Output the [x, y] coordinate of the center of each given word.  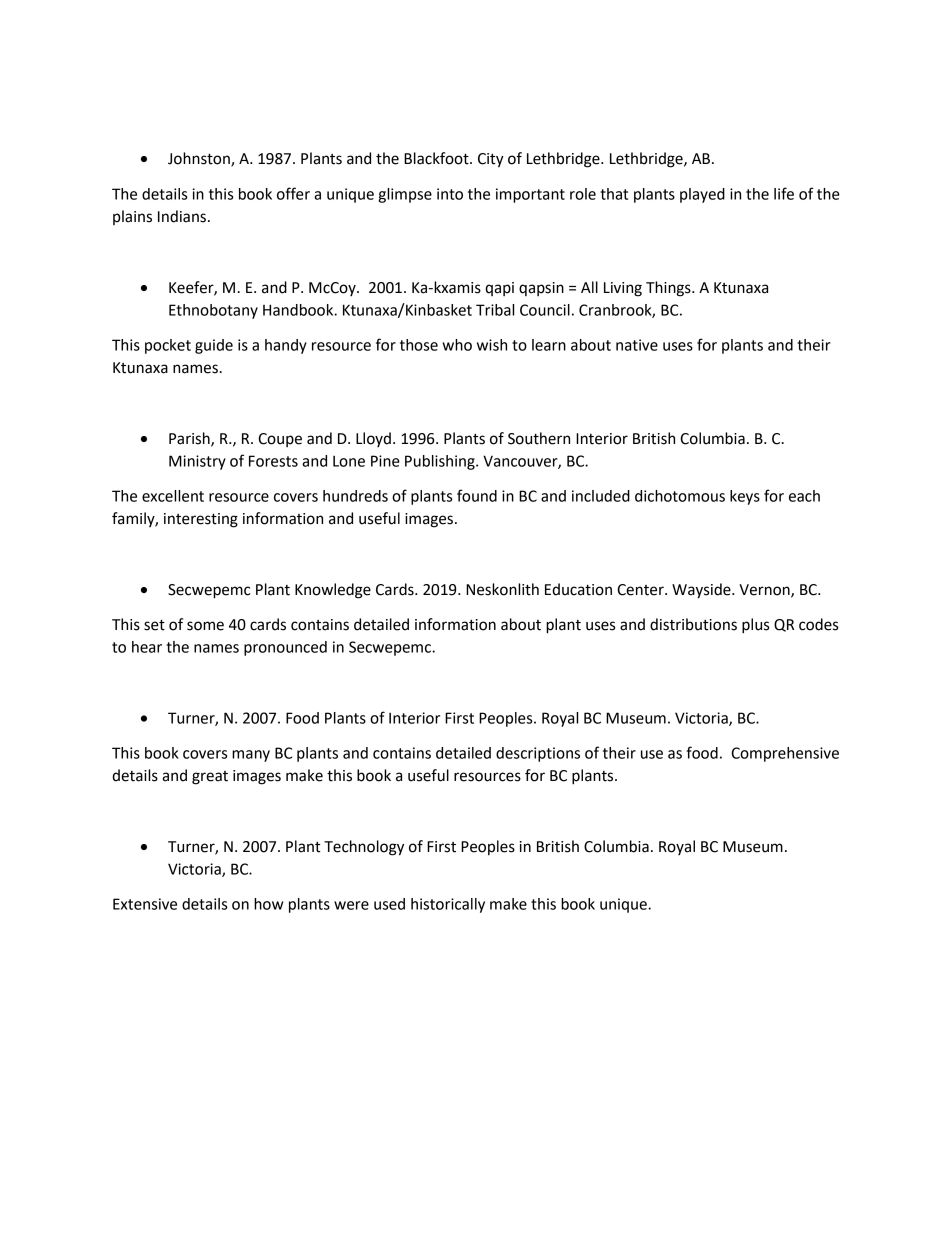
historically [448, 905]
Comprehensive [785, 754]
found [477, 495]
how [268, 904]
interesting [201, 520]
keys [745, 497]
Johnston [200, 159]
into [450, 194]
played [702, 195]
